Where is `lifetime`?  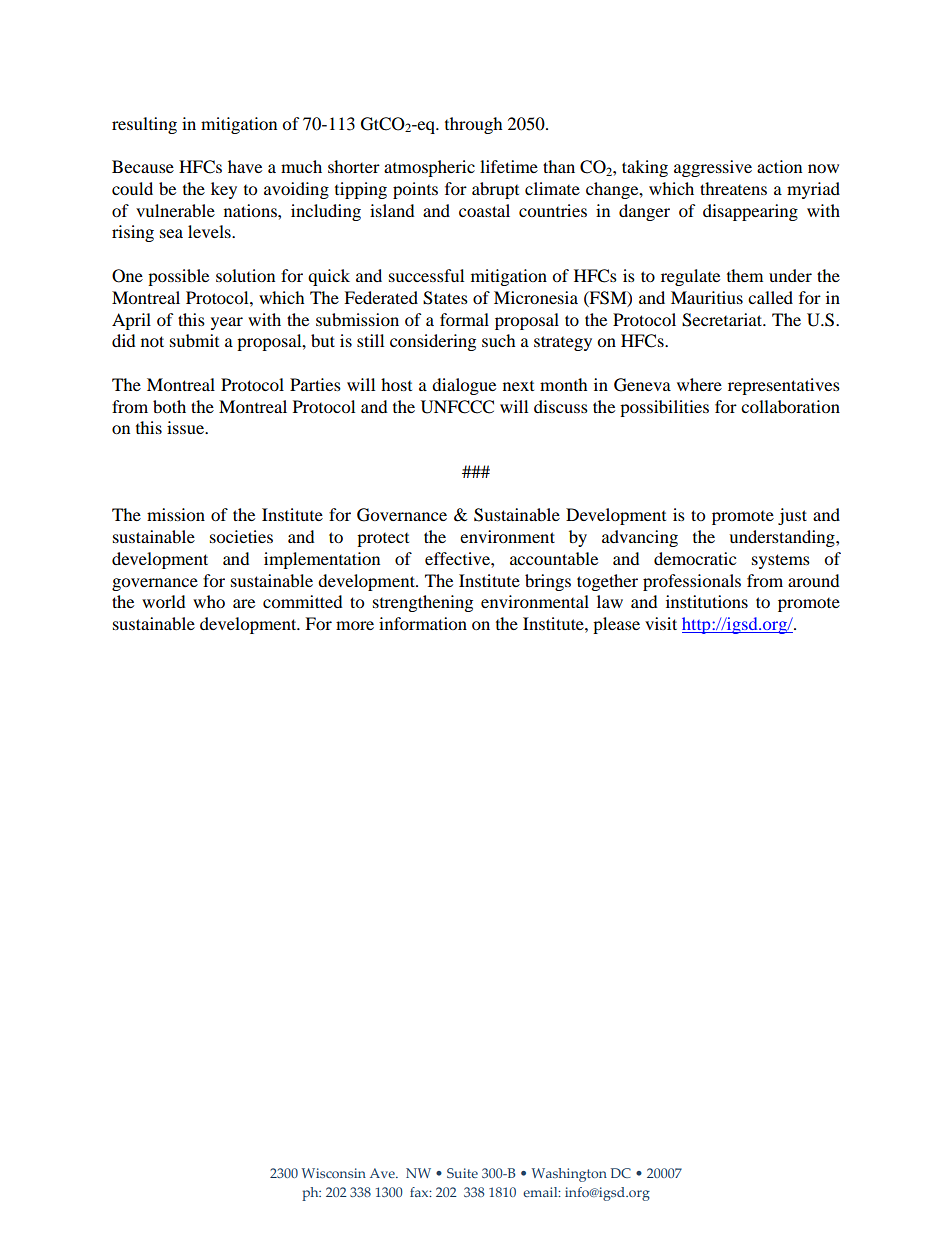
lifetime is located at coordinates (509, 166).
